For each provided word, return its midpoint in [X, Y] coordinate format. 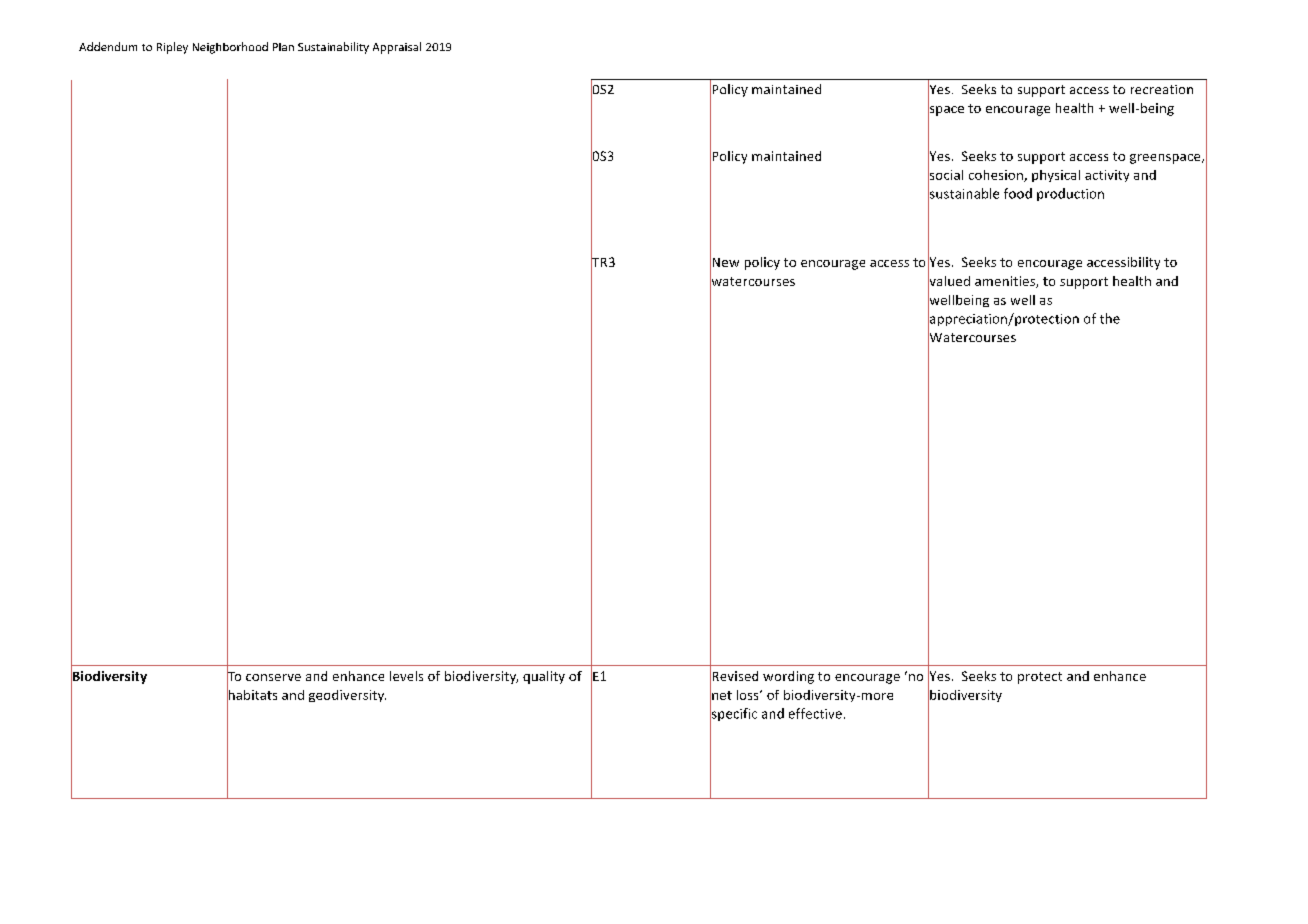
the [1110, 318]
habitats [252, 694]
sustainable [963, 193]
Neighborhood [230, 48]
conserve [273, 677]
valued [949, 281]
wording [788, 677]
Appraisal [397, 48]
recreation [1162, 89]
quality [544, 677]
